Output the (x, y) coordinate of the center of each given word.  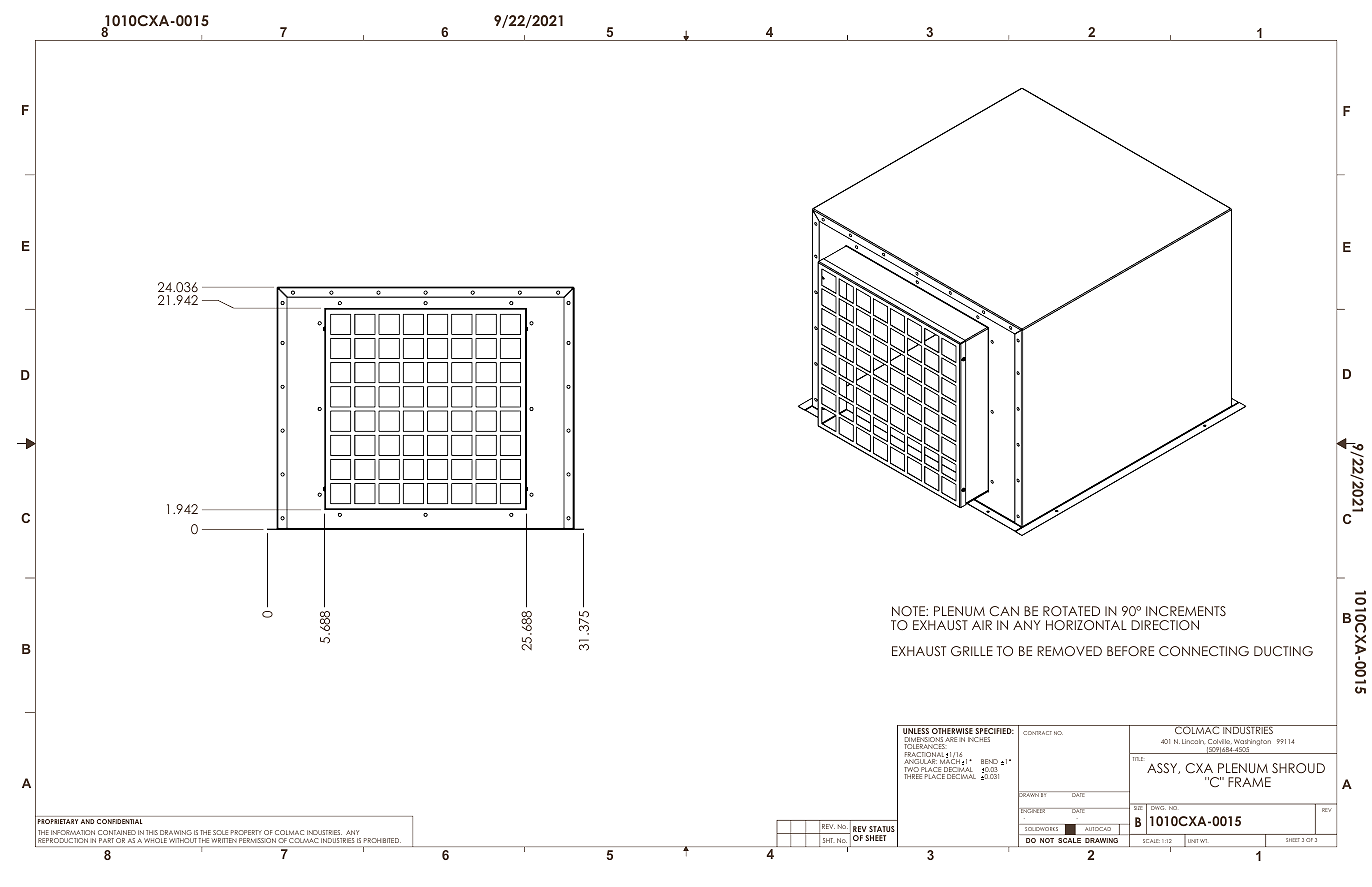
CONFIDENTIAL (119, 821)
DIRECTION (1165, 625)
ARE (951, 739)
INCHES (979, 739)
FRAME (1249, 782)
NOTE (909, 611)
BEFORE (1130, 651)
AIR (982, 625)
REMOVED (1069, 651)
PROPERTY (246, 832)
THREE (913, 776)
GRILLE (972, 651)
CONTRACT (1037, 733)
